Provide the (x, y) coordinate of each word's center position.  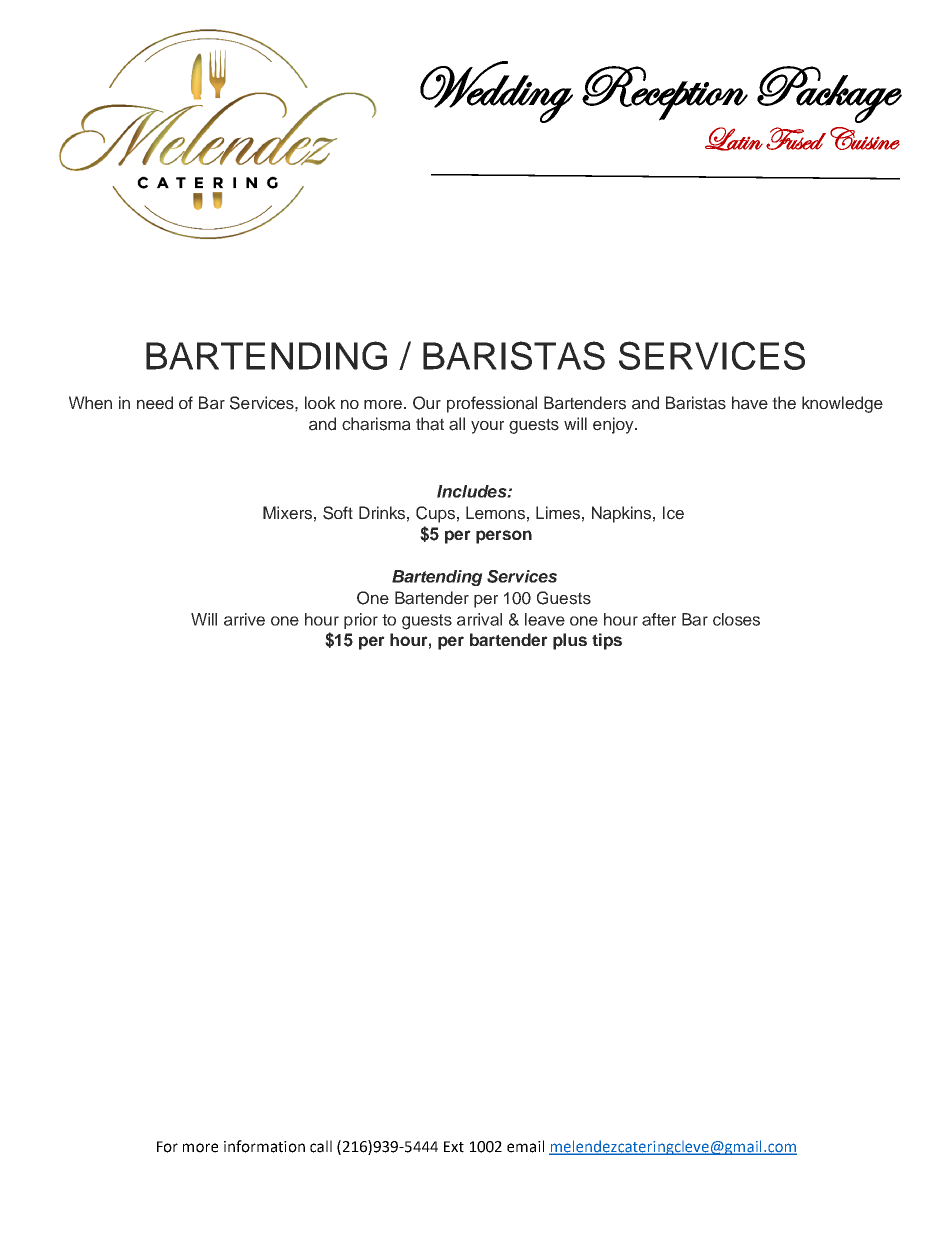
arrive (244, 619)
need (155, 403)
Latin (734, 139)
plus (570, 641)
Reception (665, 93)
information (264, 1146)
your (487, 427)
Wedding (496, 92)
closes (736, 619)
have (750, 403)
